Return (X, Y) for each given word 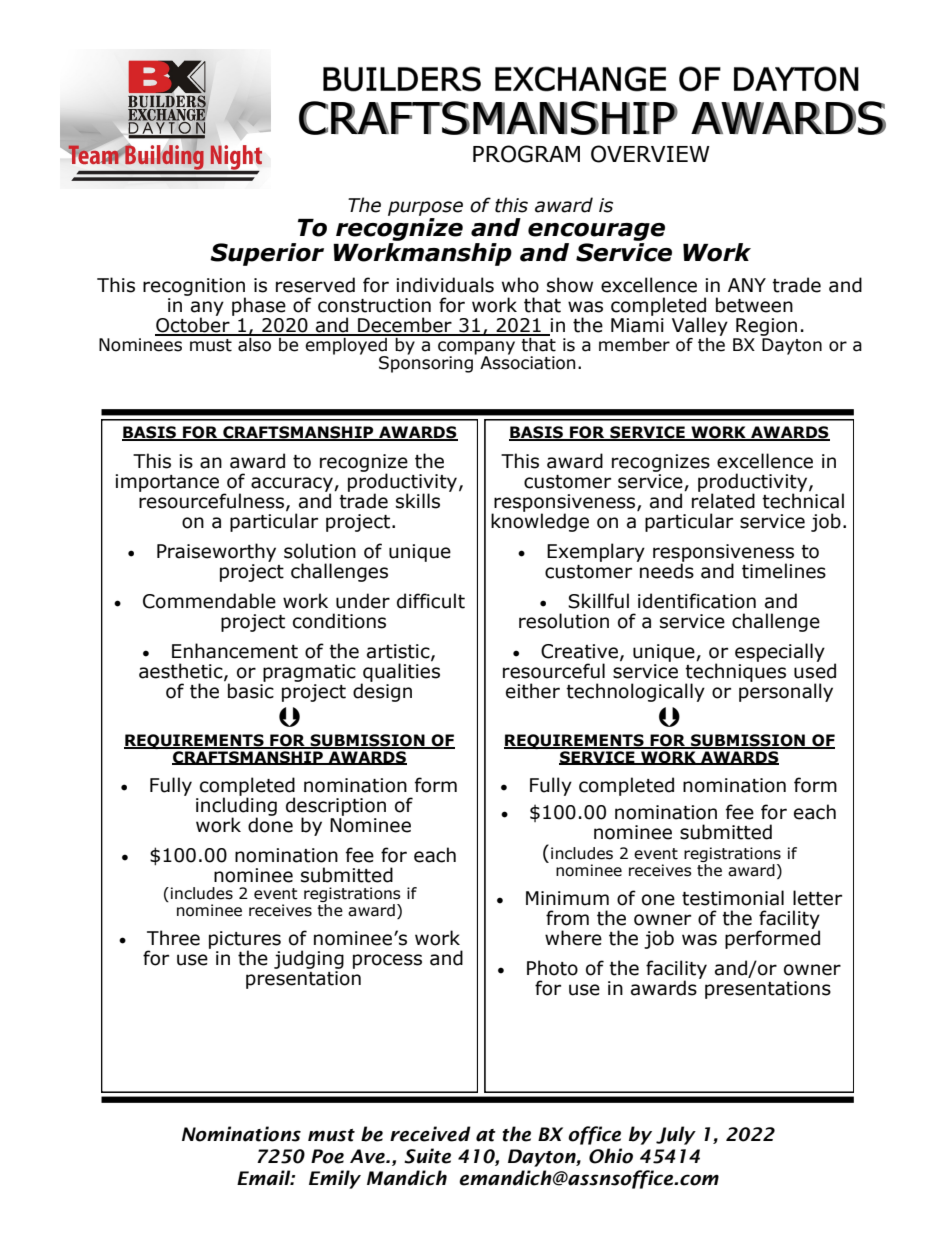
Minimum (567, 898)
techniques (735, 672)
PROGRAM (526, 154)
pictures (245, 941)
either (533, 691)
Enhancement (235, 651)
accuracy (293, 485)
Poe (327, 1156)
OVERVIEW (650, 154)
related (723, 500)
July (676, 1135)
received (430, 1134)
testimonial (733, 898)
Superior (267, 254)
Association (527, 362)
